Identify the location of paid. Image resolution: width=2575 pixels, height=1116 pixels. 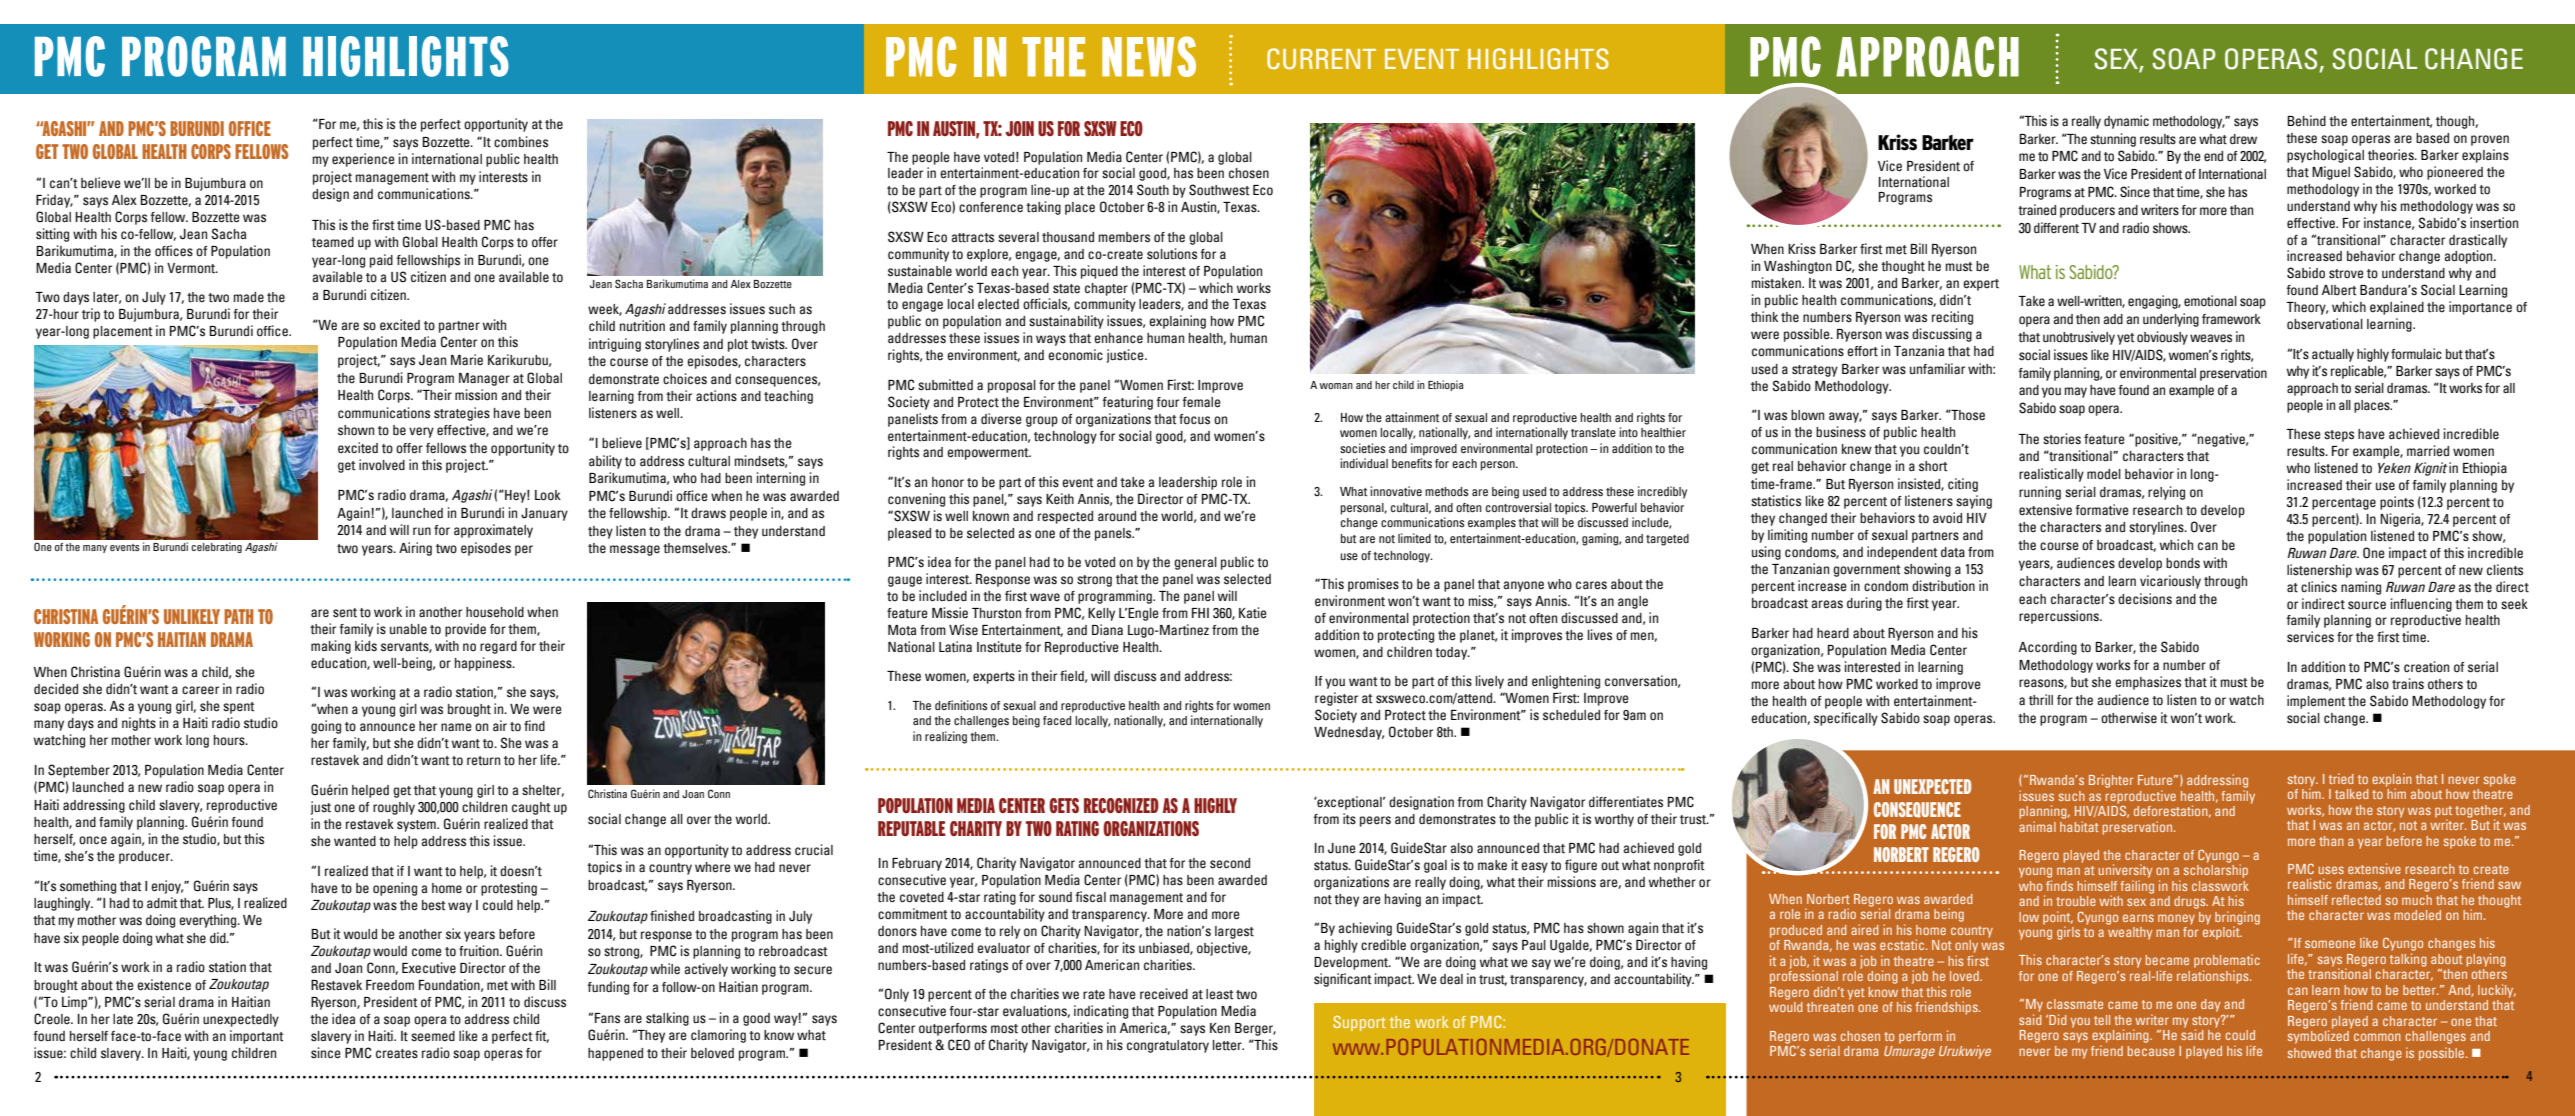
(381, 261).
